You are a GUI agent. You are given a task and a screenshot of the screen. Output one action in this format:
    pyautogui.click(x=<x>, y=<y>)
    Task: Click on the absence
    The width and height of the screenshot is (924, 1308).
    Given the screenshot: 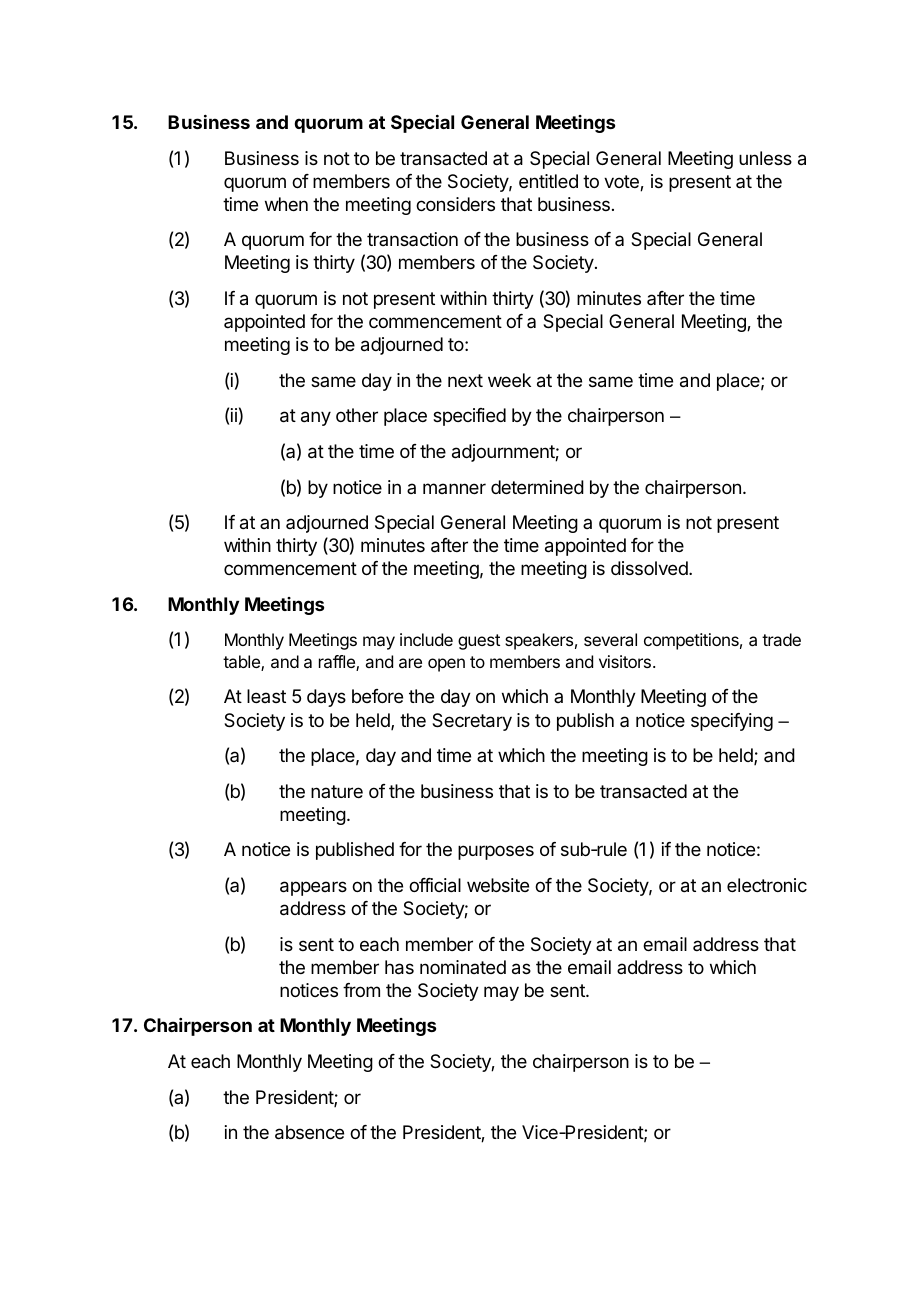 What is the action you would take?
    pyautogui.click(x=309, y=1132)
